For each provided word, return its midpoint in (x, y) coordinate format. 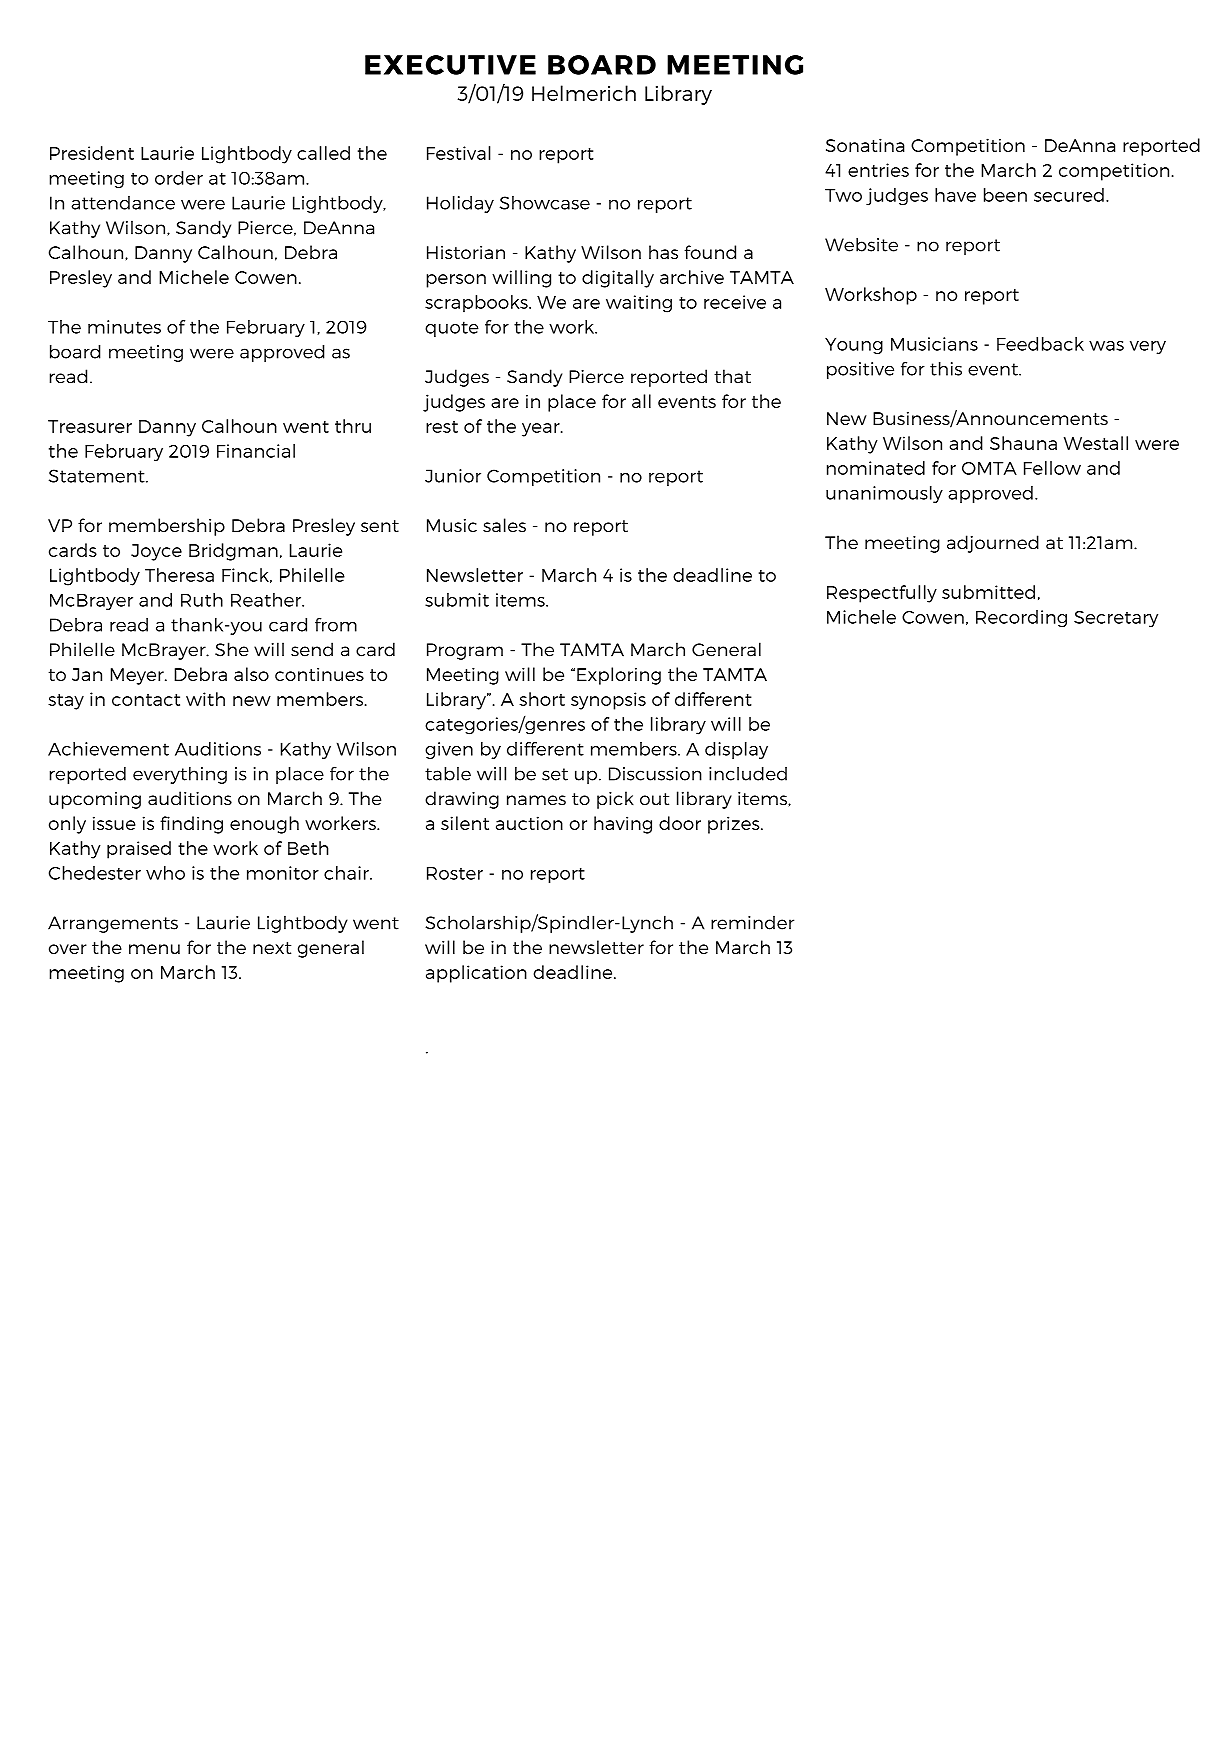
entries (878, 170)
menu (154, 949)
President (92, 153)
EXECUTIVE (450, 65)
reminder (752, 923)
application (476, 974)
